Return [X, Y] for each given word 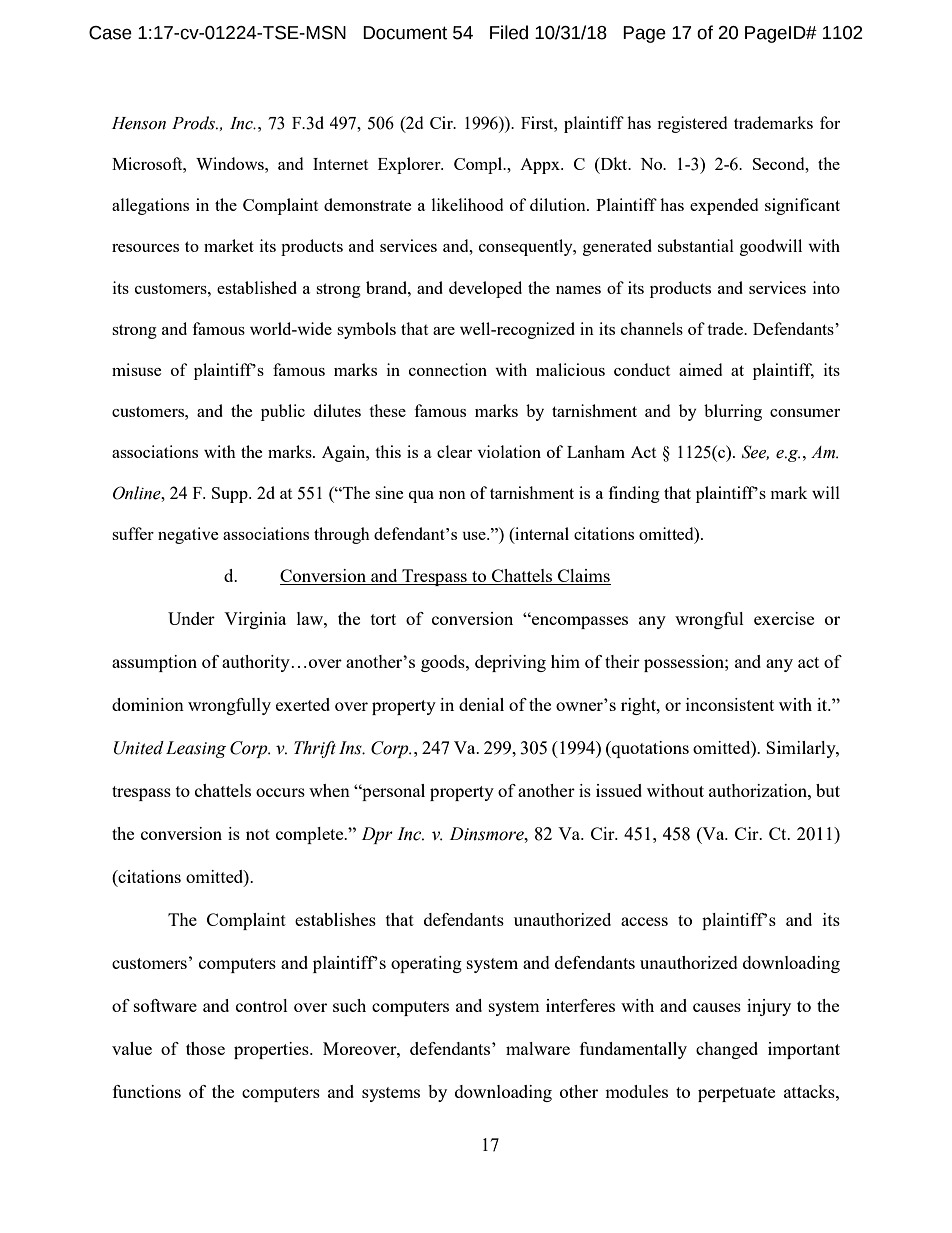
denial [481, 704]
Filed [509, 32]
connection [448, 369]
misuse [136, 369]
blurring [733, 412]
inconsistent [730, 704]
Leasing [196, 749]
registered [692, 124]
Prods [194, 123]
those [205, 1048]
